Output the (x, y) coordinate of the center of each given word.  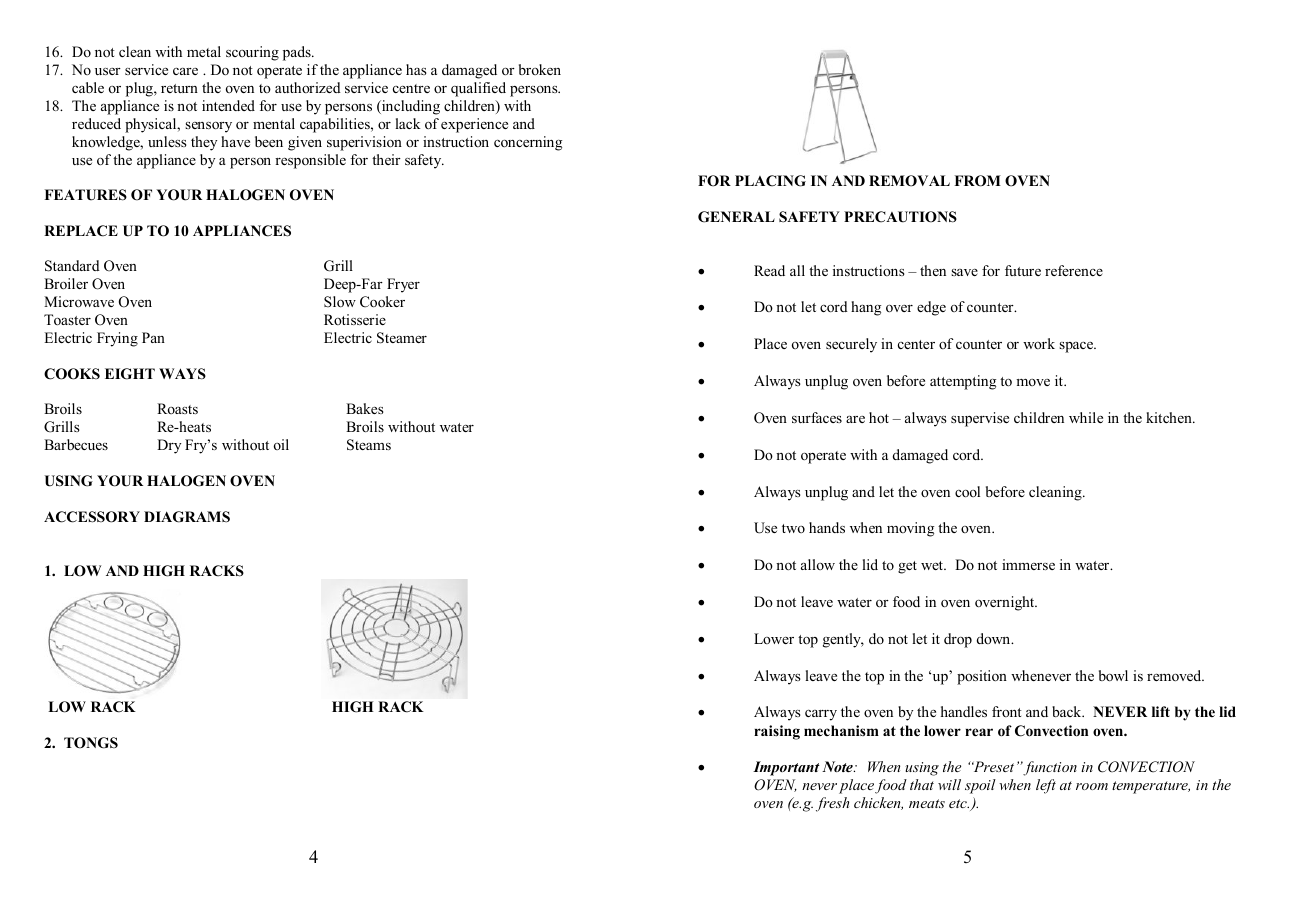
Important (786, 768)
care (185, 71)
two (793, 528)
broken (540, 69)
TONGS (91, 743)
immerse (1028, 564)
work (1039, 343)
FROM (977, 181)
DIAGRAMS (187, 517)
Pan (153, 337)
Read (769, 270)
